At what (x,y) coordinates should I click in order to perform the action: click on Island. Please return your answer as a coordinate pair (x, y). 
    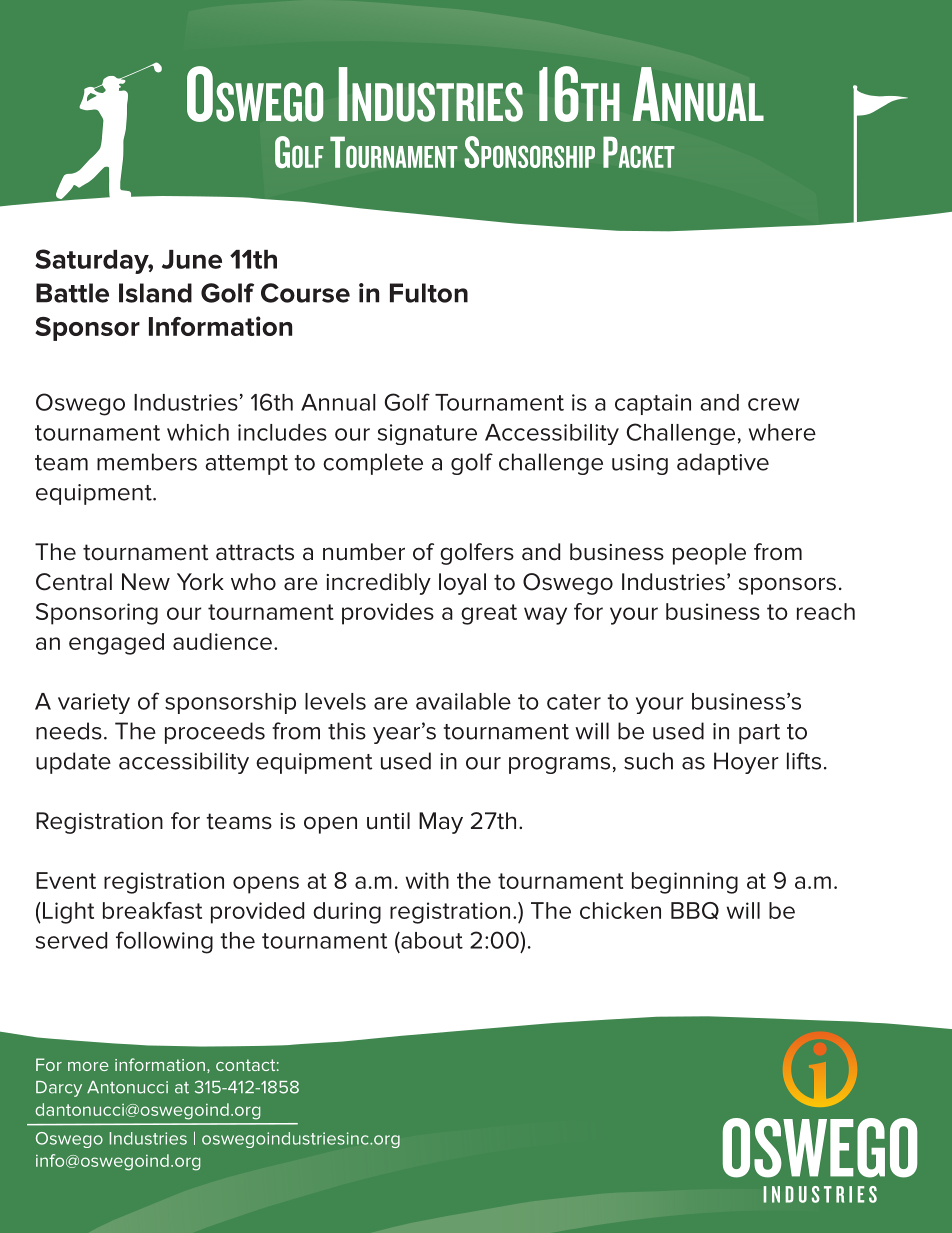
    Looking at the image, I should click on (155, 293).
